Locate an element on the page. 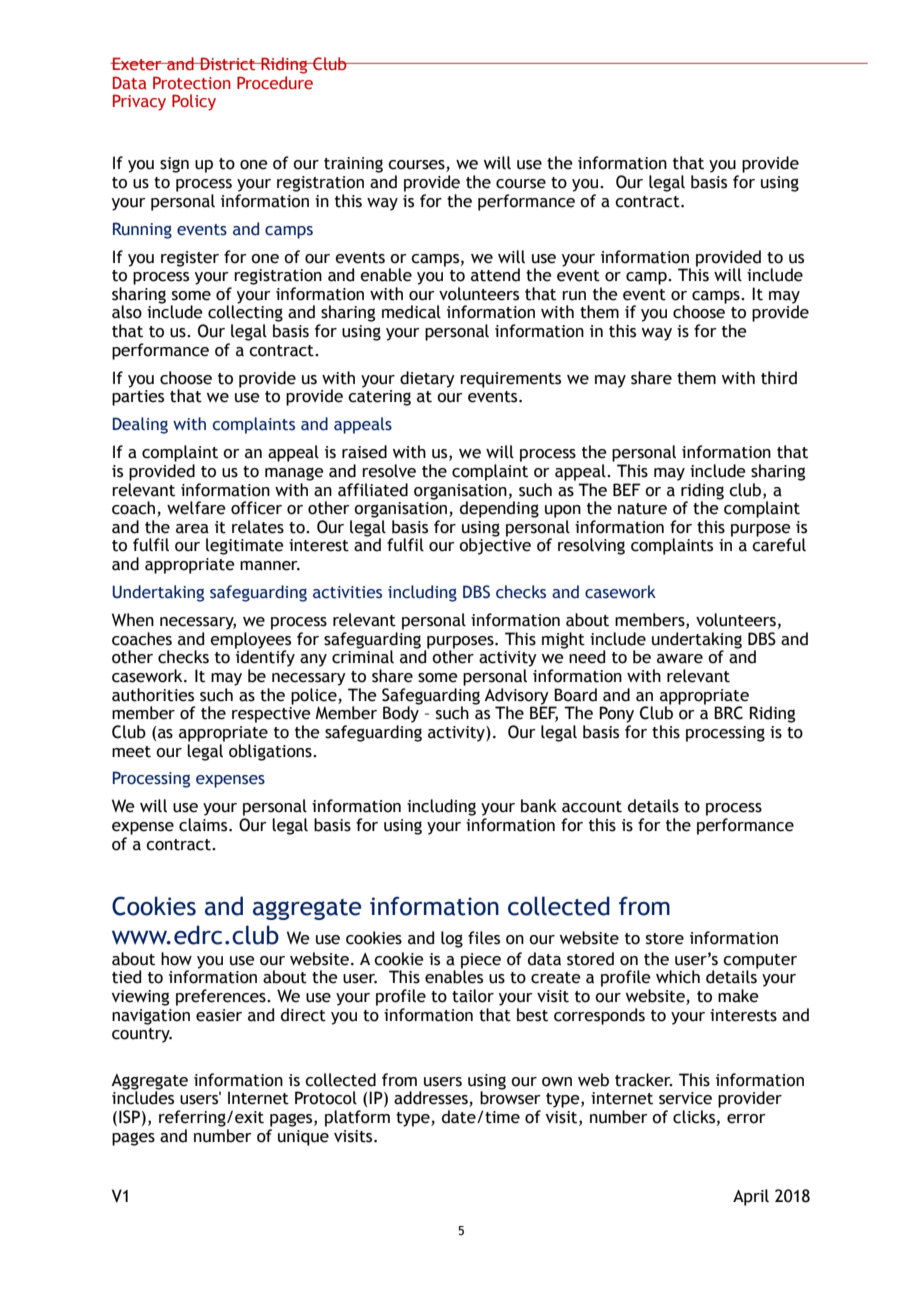 The height and width of the page is (1308, 924). collecting is located at coordinates (245, 312).
